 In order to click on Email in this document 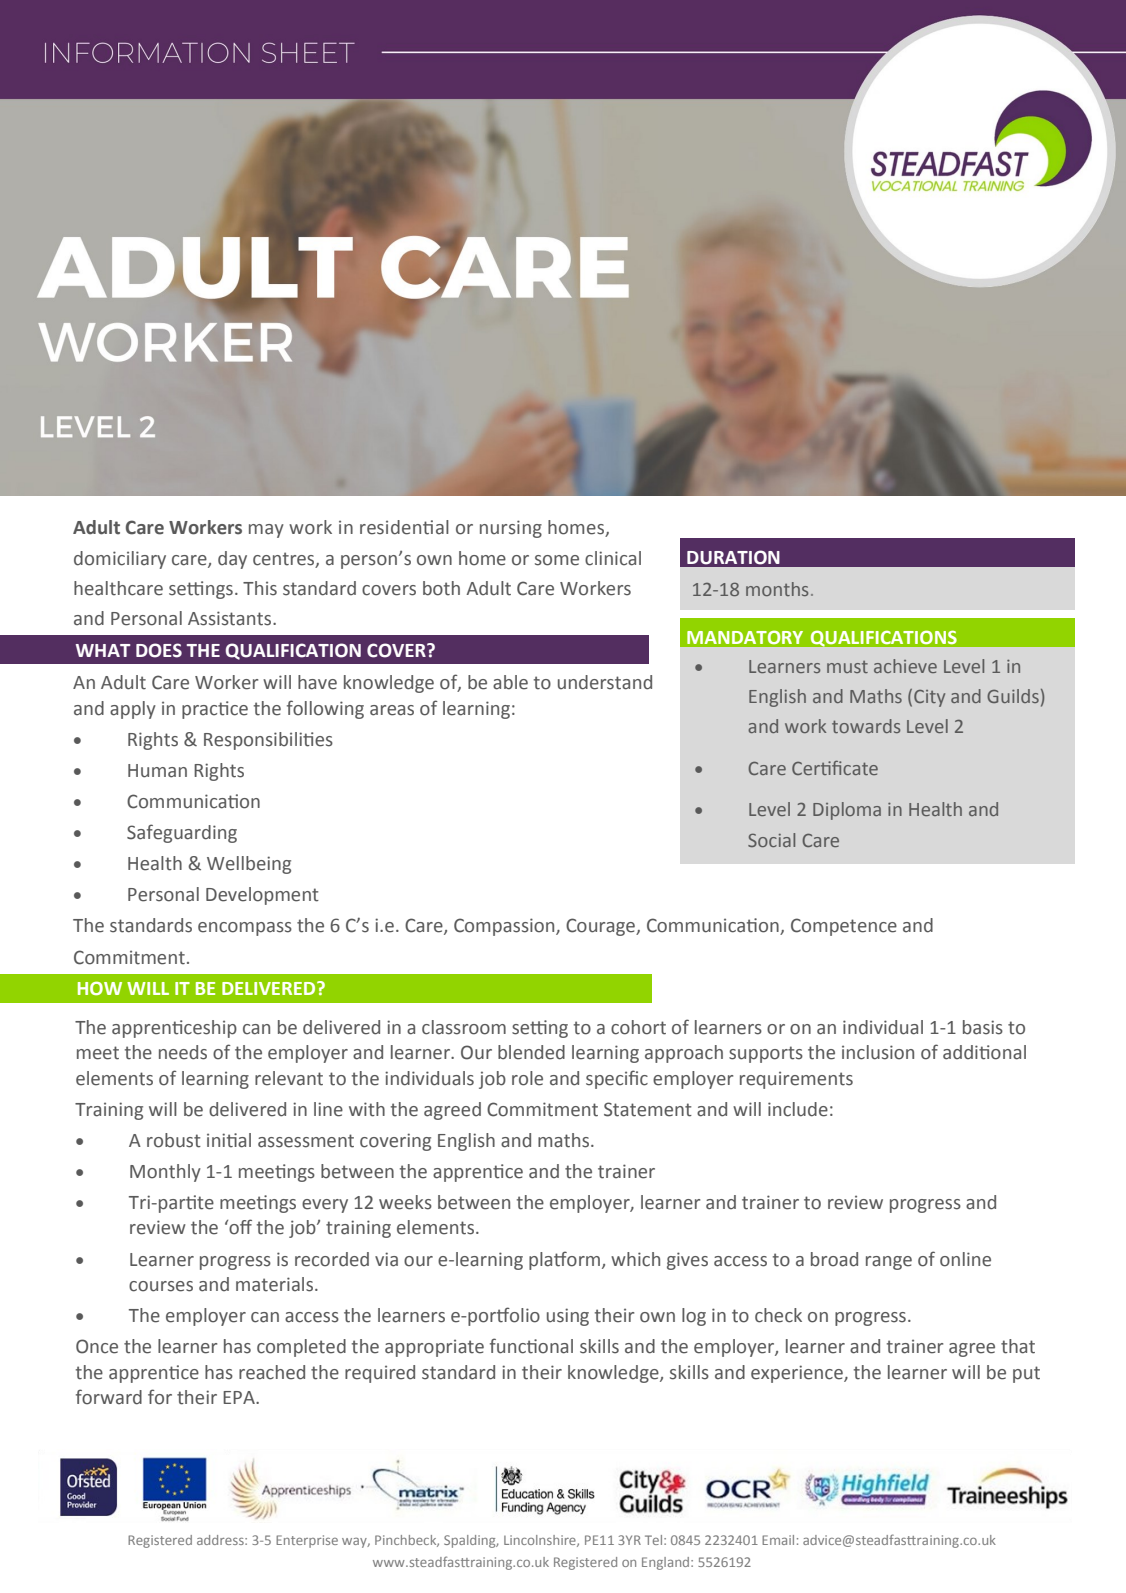, I will do `click(778, 1540)`.
